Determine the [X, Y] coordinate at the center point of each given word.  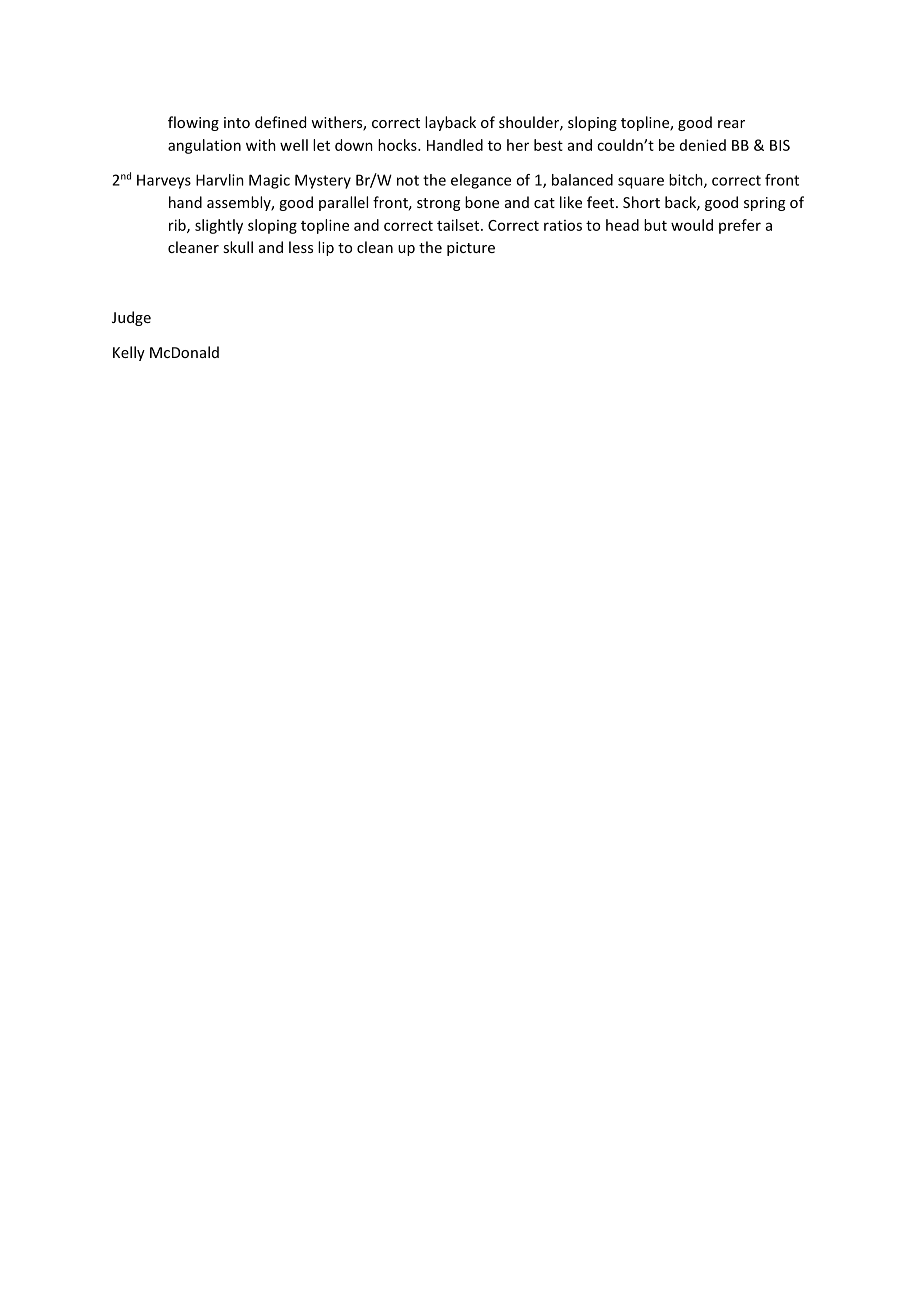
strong [438, 204]
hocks [398, 145]
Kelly [129, 353]
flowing [193, 123]
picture [471, 249]
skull [238, 247]
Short [641, 202]
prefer [740, 226]
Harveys [164, 181]
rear [731, 124]
